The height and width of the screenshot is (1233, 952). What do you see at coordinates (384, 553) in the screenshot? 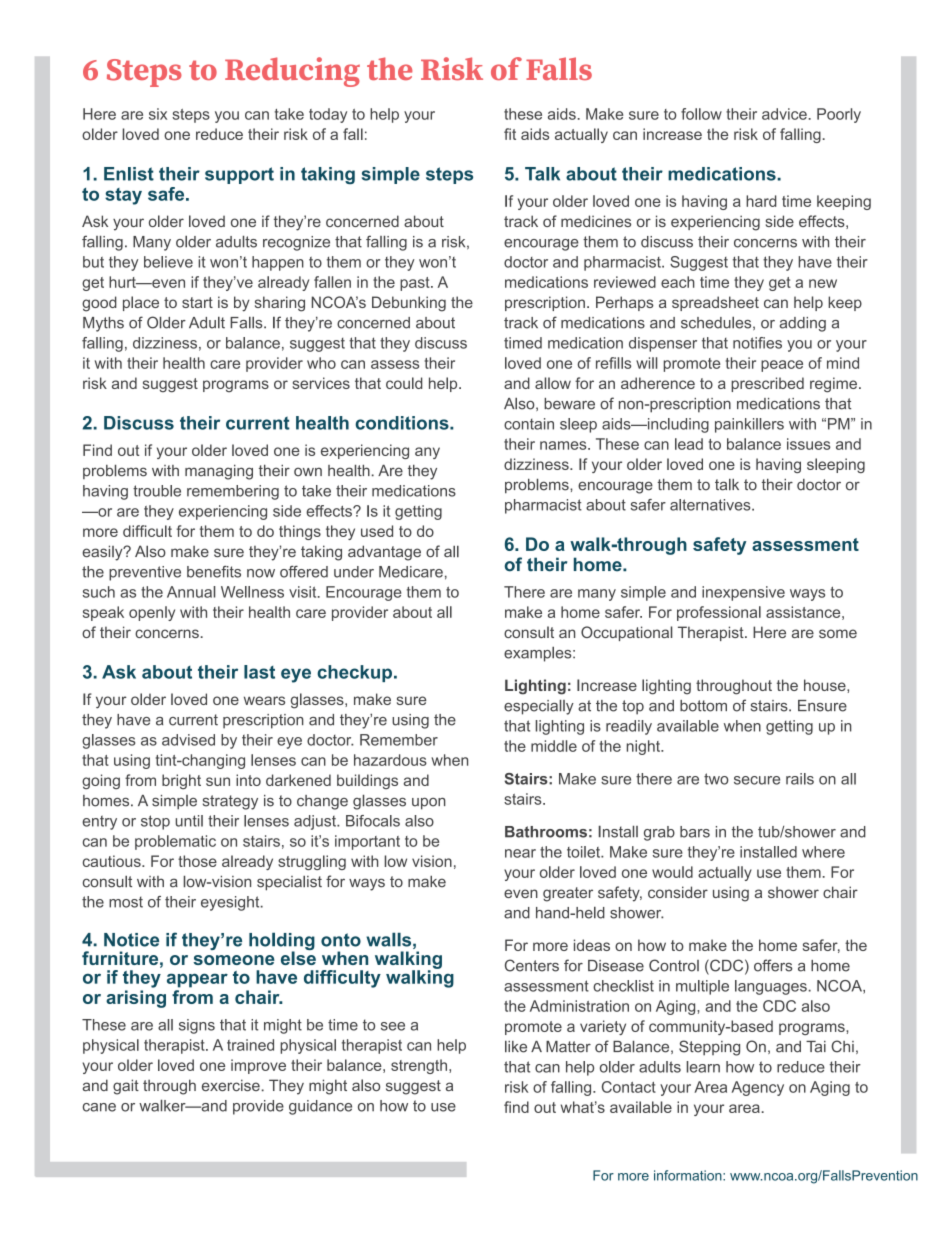
I see `advantage` at bounding box center [384, 553].
